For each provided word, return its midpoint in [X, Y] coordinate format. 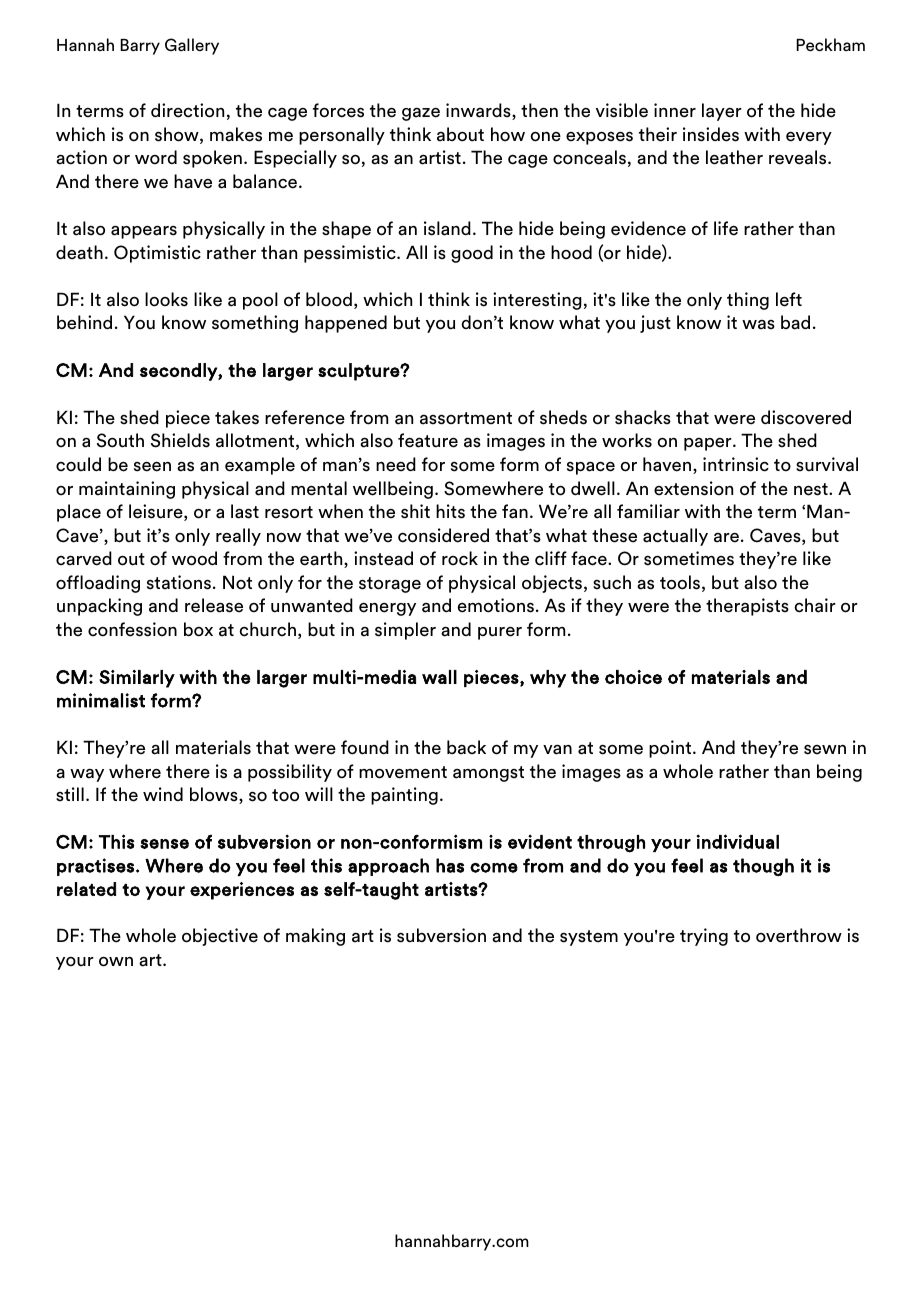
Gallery [192, 46]
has [450, 865]
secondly [179, 372]
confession [132, 629]
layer [722, 112]
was [758, 324]
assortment [466, 418]
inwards [479, 111]
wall [439, 677]
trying [704, 937]
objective [220, 937]
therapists [747, 607]
